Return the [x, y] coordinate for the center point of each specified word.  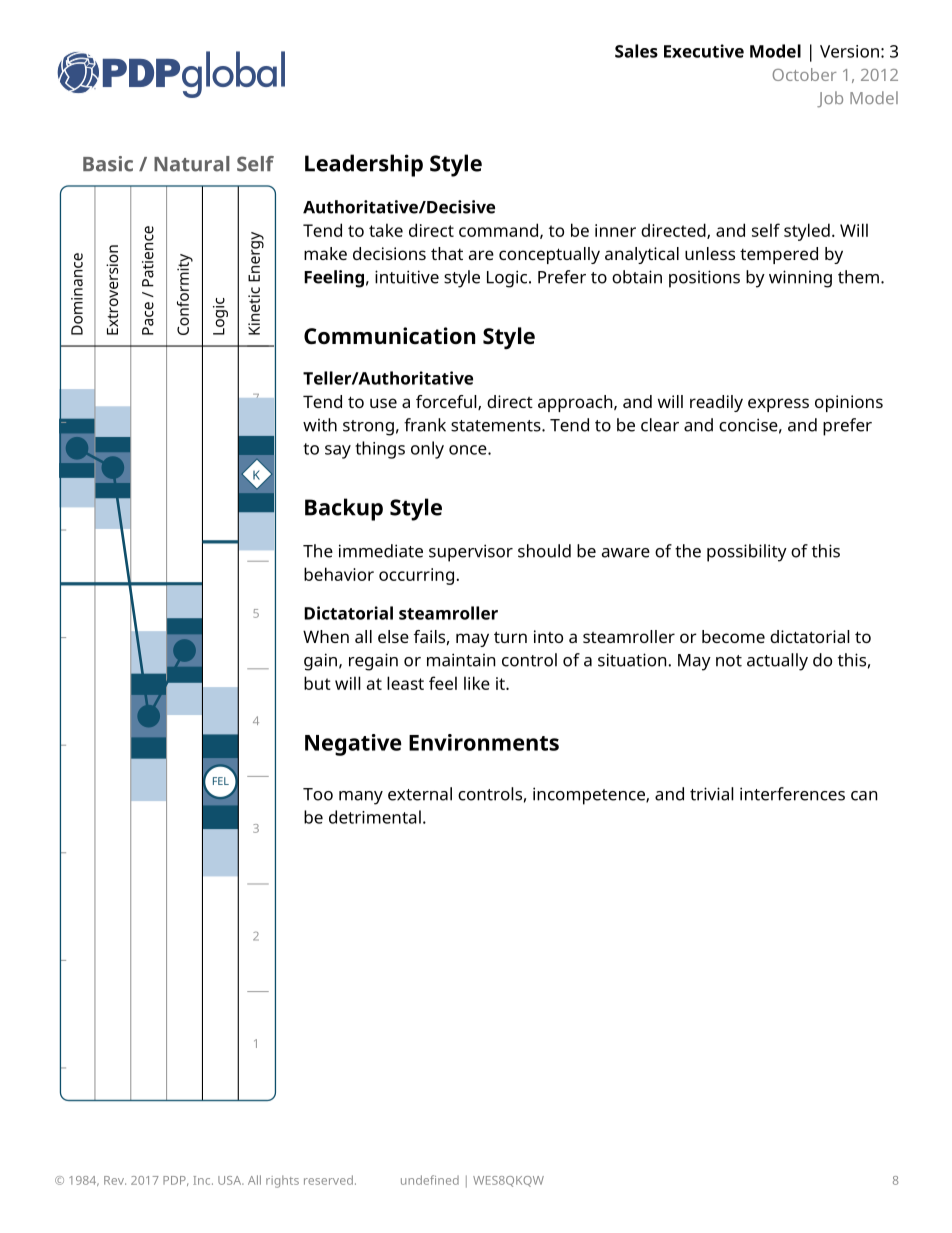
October [805, 74]
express [778, 405]
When [326, 636]
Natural [192, 164]
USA [231, 1180]
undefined [430, 1180]
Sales [636, 51]
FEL [221, 781]
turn [510, 637]
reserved [328, 1180]
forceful [447, 402]
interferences [792, 794]
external [420, 794]
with [320, 425]
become [733, 636]
